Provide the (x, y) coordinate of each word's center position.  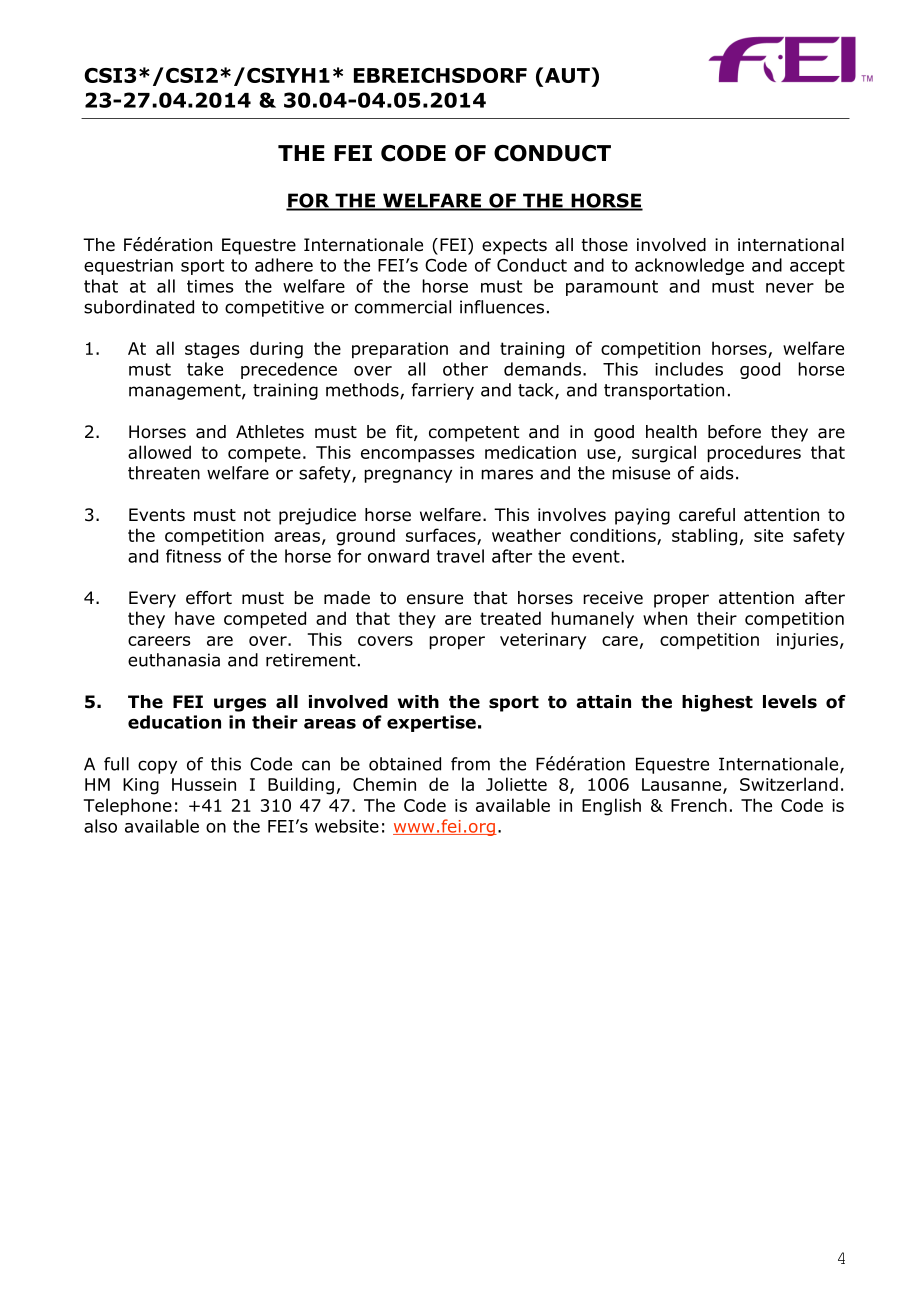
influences (502, 307)
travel (460, 556)
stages (212, 350)
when (665, 618)
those (604, 245)
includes (689, 369)
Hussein (204, 784)
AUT (566, 76)
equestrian (128, 267)
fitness (193, 556)
